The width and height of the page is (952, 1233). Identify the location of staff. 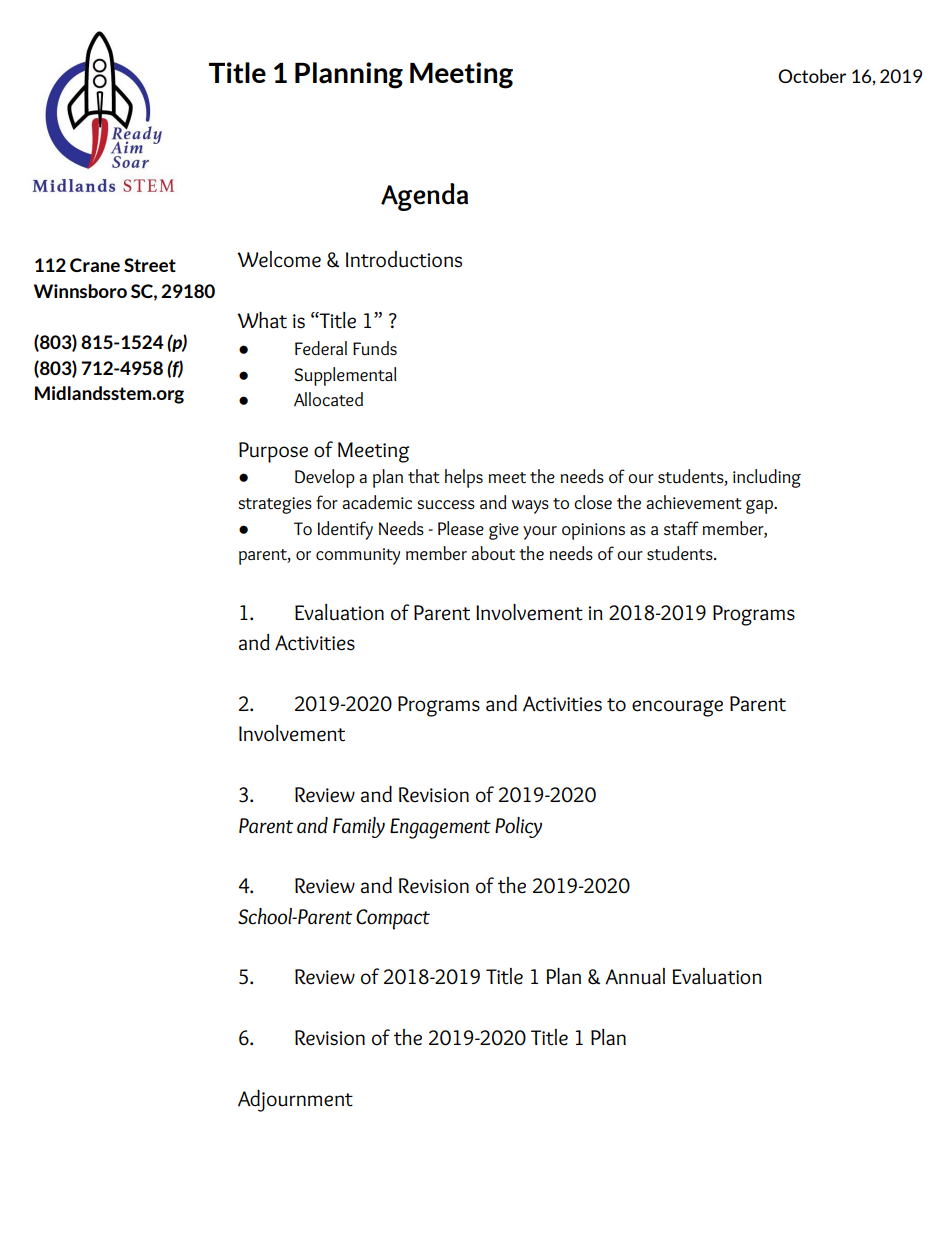
(681, 528).
